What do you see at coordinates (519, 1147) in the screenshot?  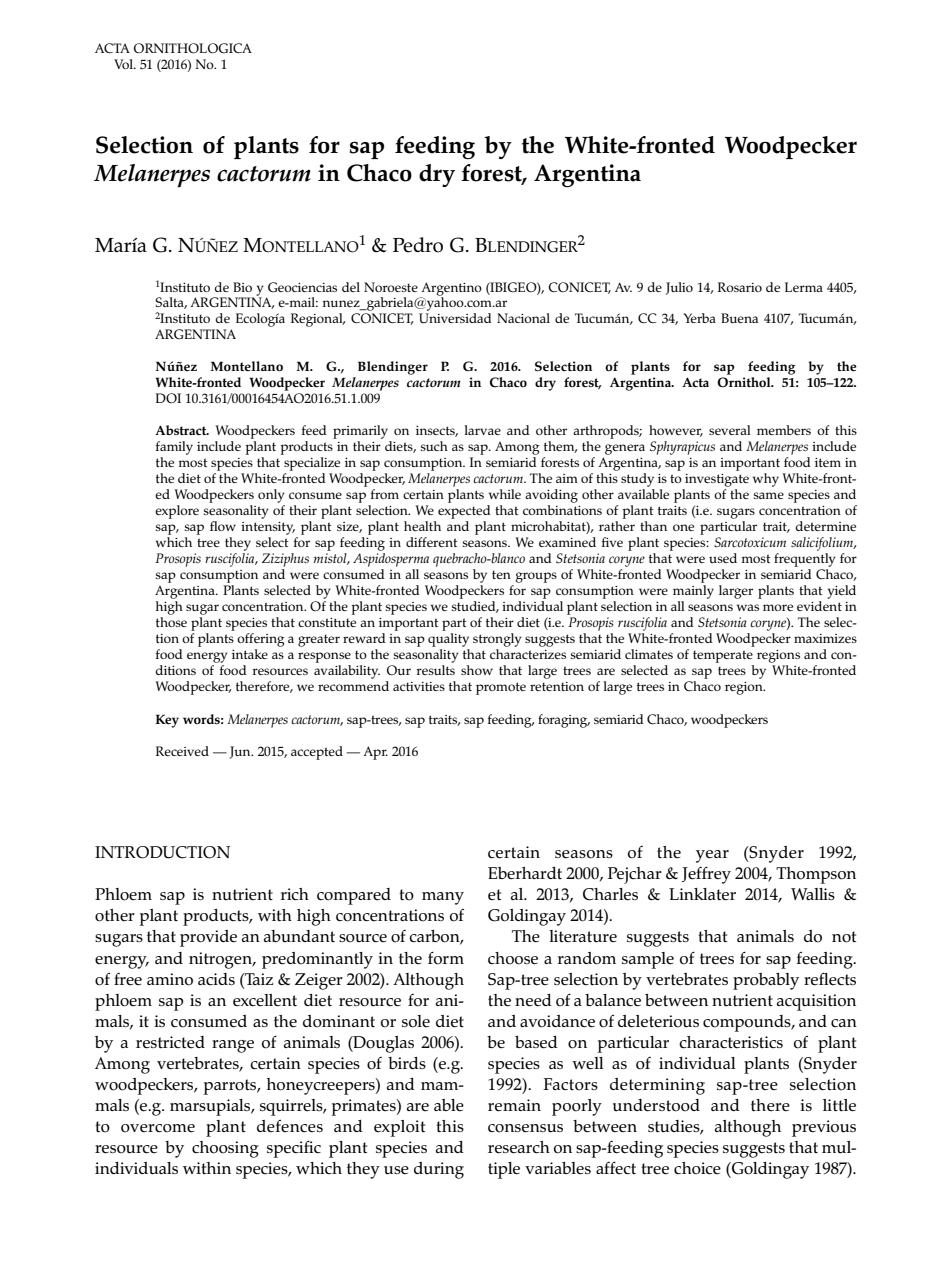 I see `research` at bounding box center [519, 1147].
